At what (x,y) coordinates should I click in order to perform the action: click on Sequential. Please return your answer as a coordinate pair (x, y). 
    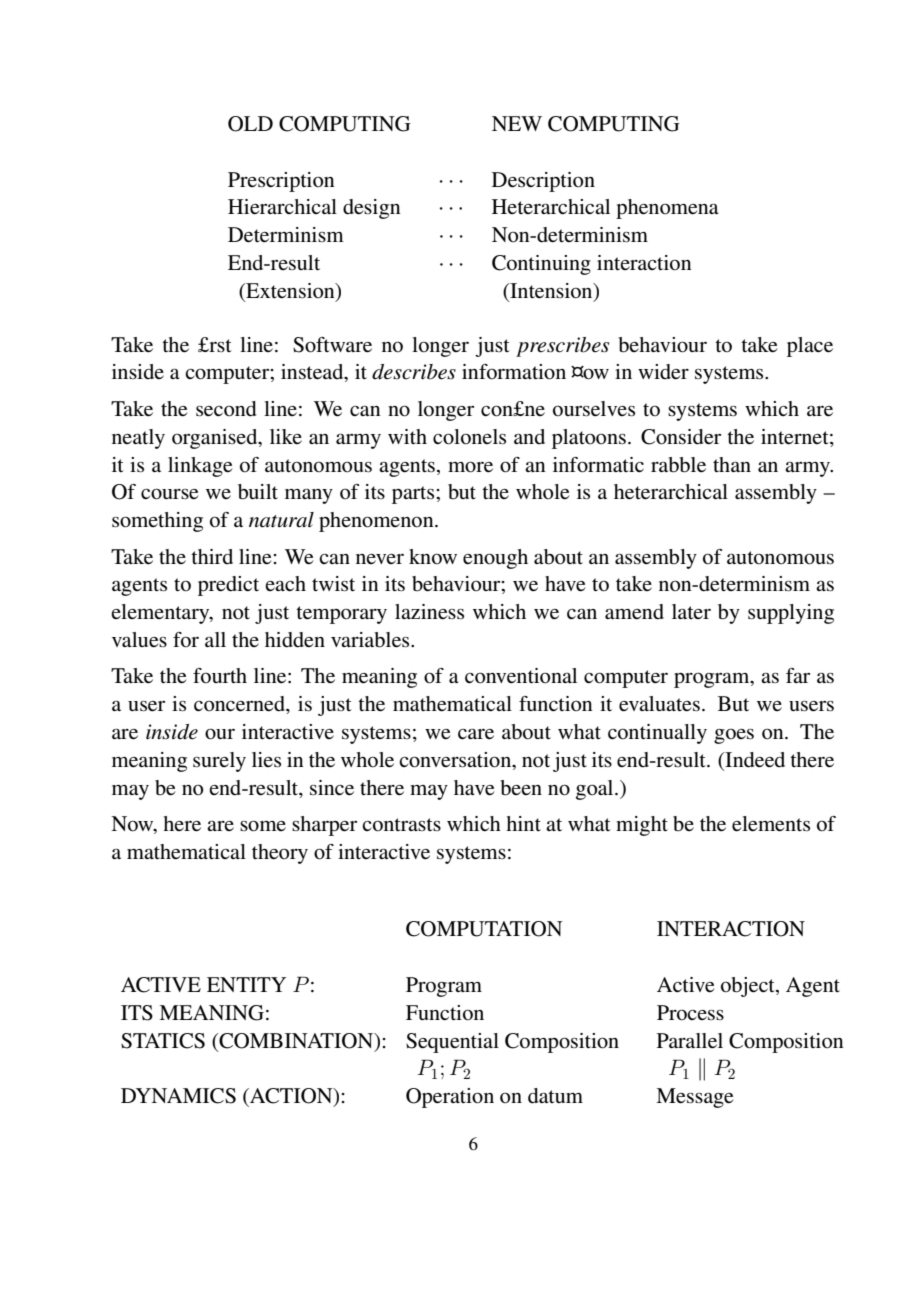
    Looking at the image, I should click on (452, 1043).
